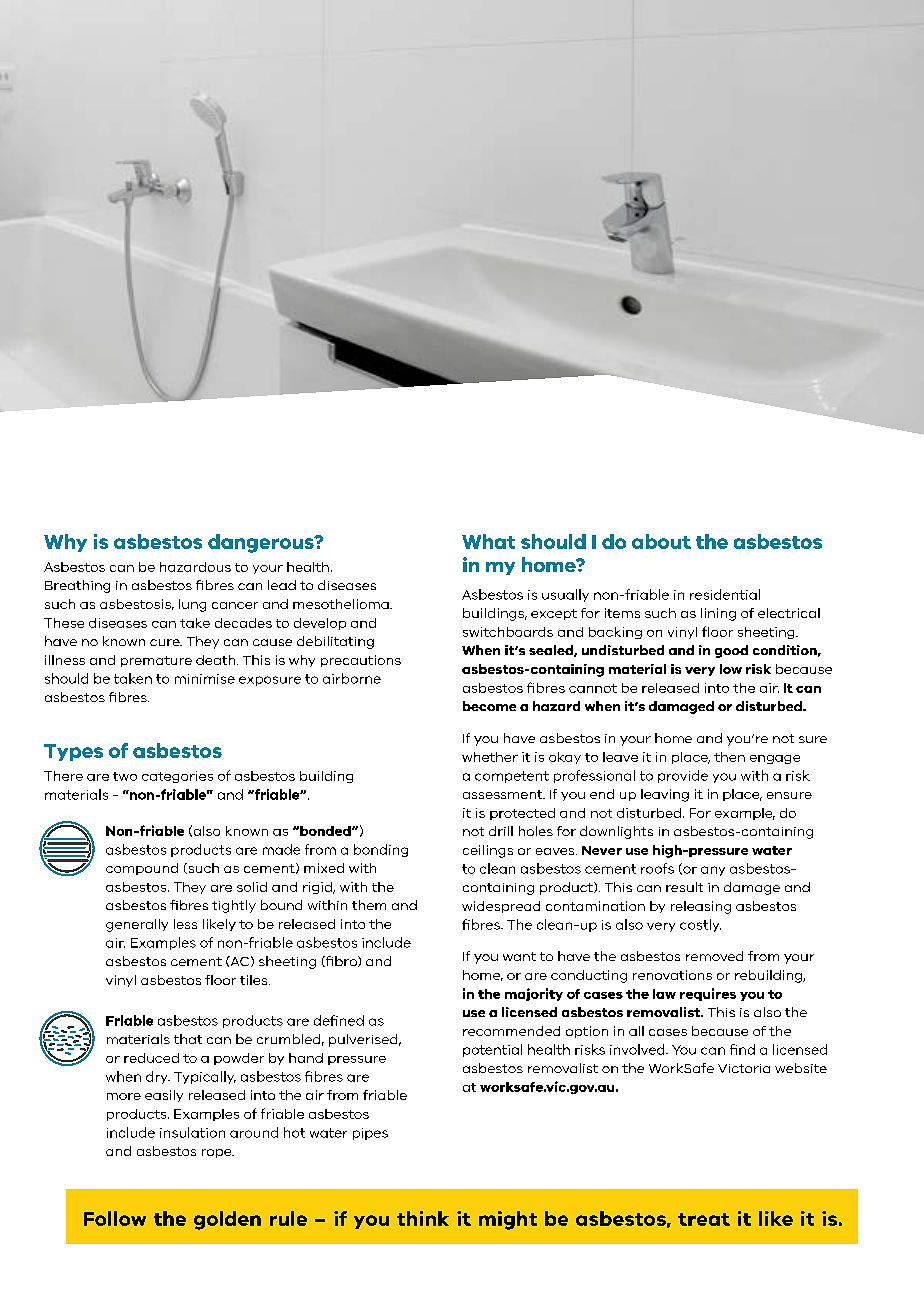 This page has height=1308, width=924. What do you see at coordinates (77, 586) in the page?
I see `Breathing` at bounding box center [77, 586].
